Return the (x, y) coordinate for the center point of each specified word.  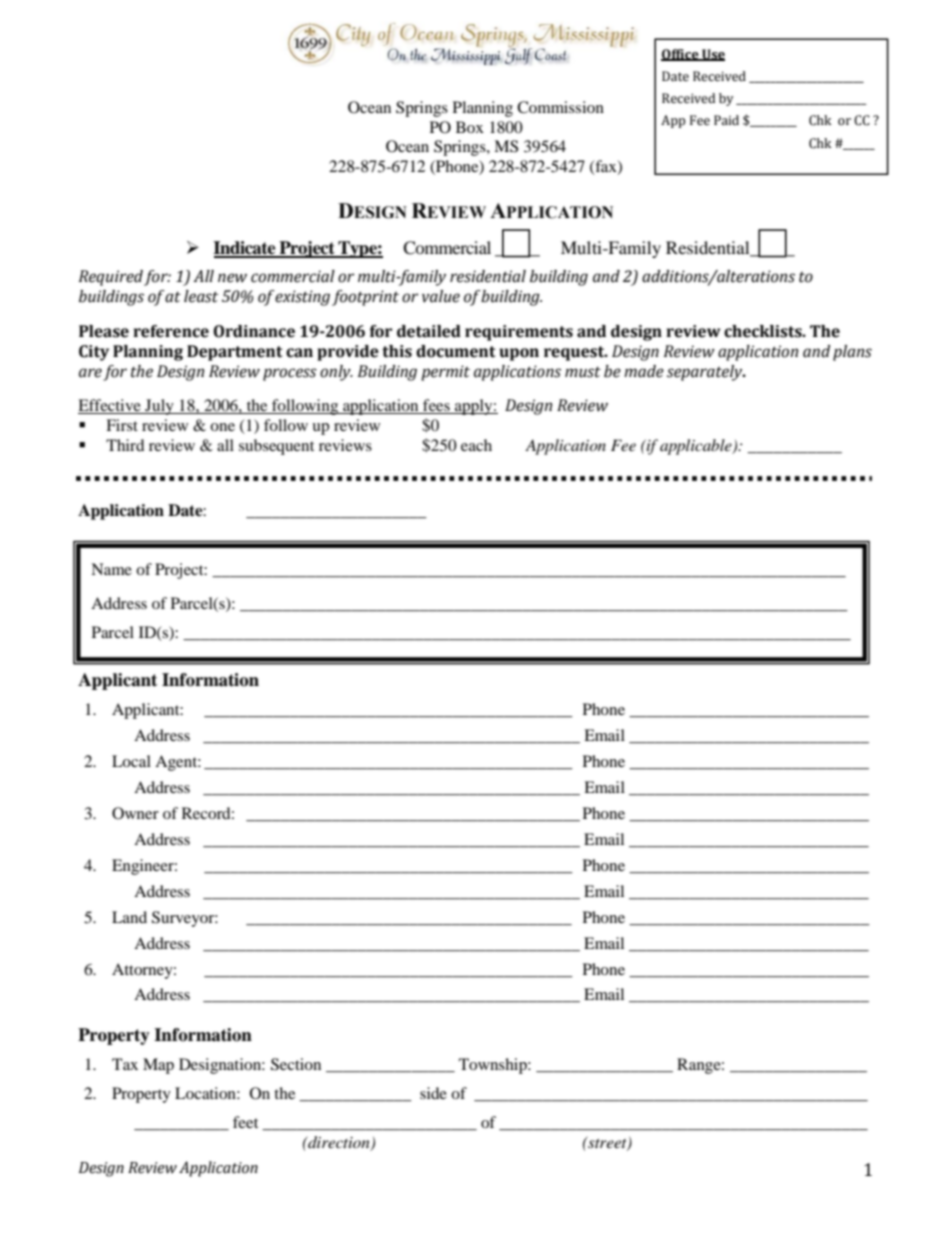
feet (245, 1122)
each (476, 445)
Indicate (245, 249)
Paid (726, 120)
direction (339, 1143)
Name (111, 569)
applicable (697, 447)
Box (470, 127)
